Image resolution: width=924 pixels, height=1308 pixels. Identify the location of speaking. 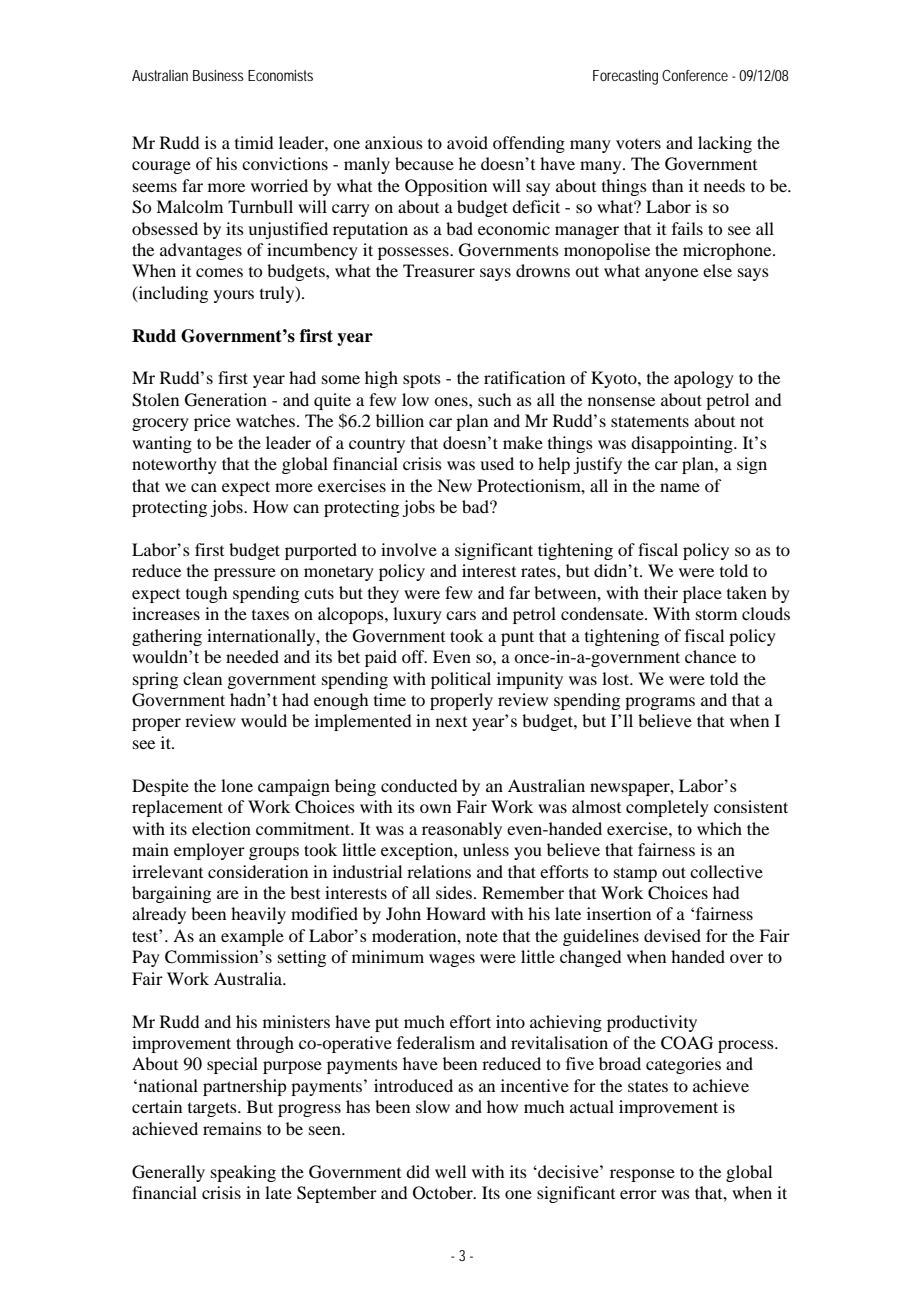
(243, 1173).
